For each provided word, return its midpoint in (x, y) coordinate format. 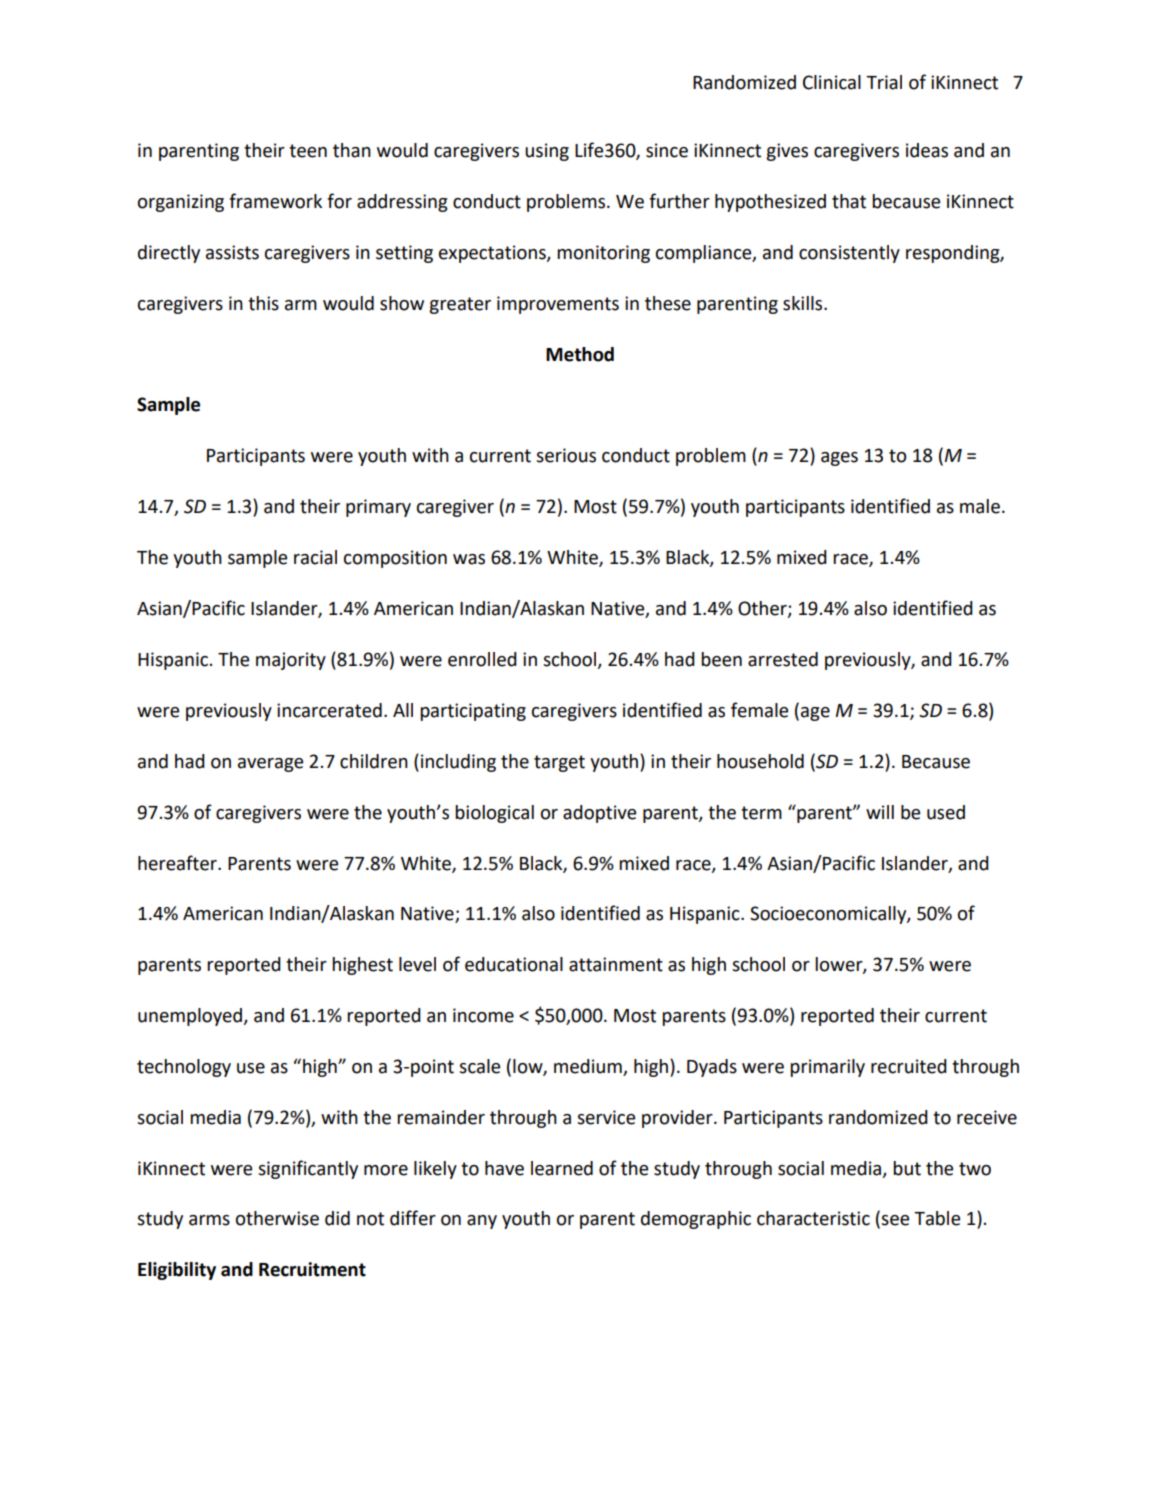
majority (291, 661)
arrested (783, 659)
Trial (884, 82)
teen (308, 151)
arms (209, 1220)
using (547, 152)
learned (562, 1168)
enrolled (482, 659)
